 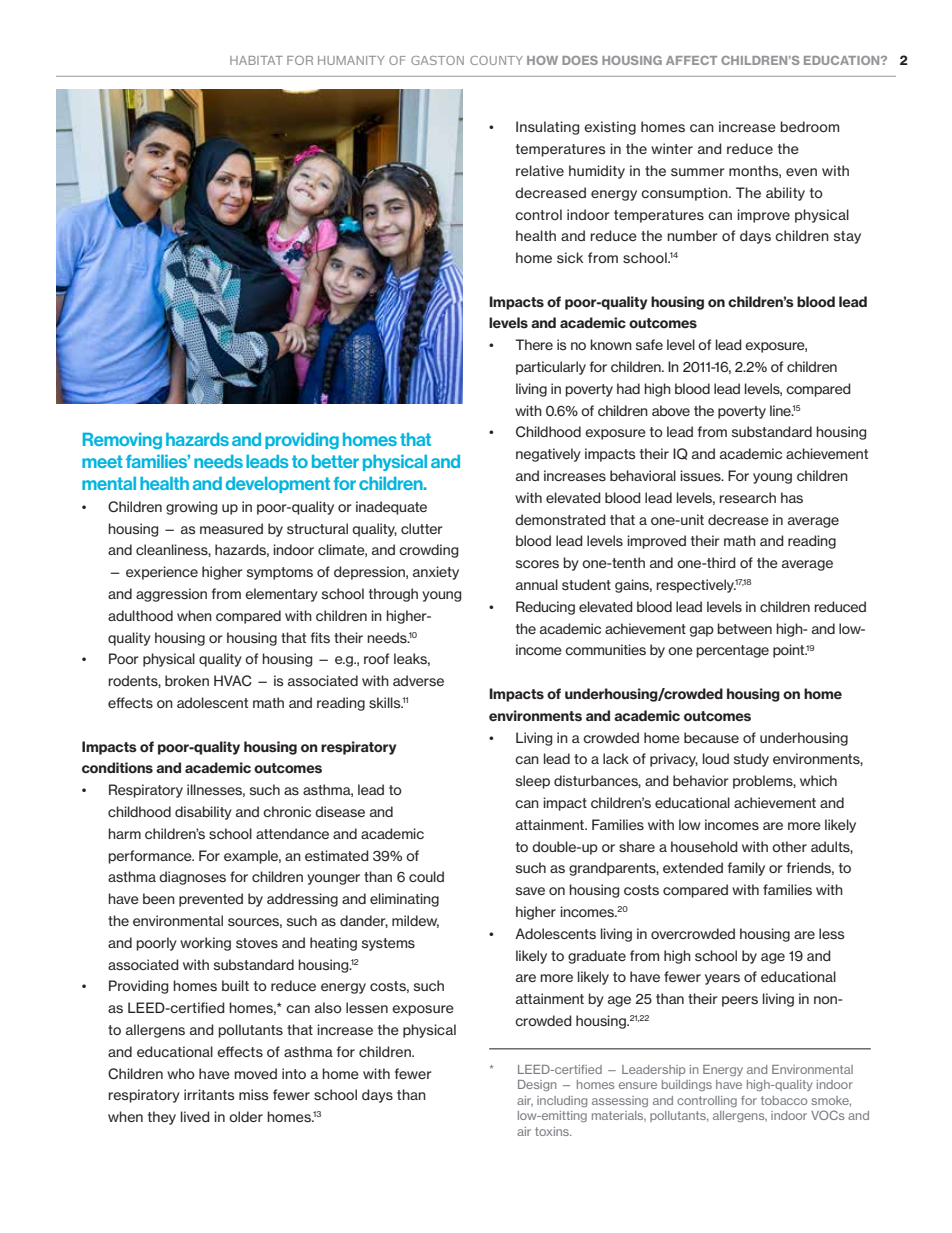 What do you see at coordinates (744, 628) in the screenshot?
I see `between` at bounding box center [744, 628].
